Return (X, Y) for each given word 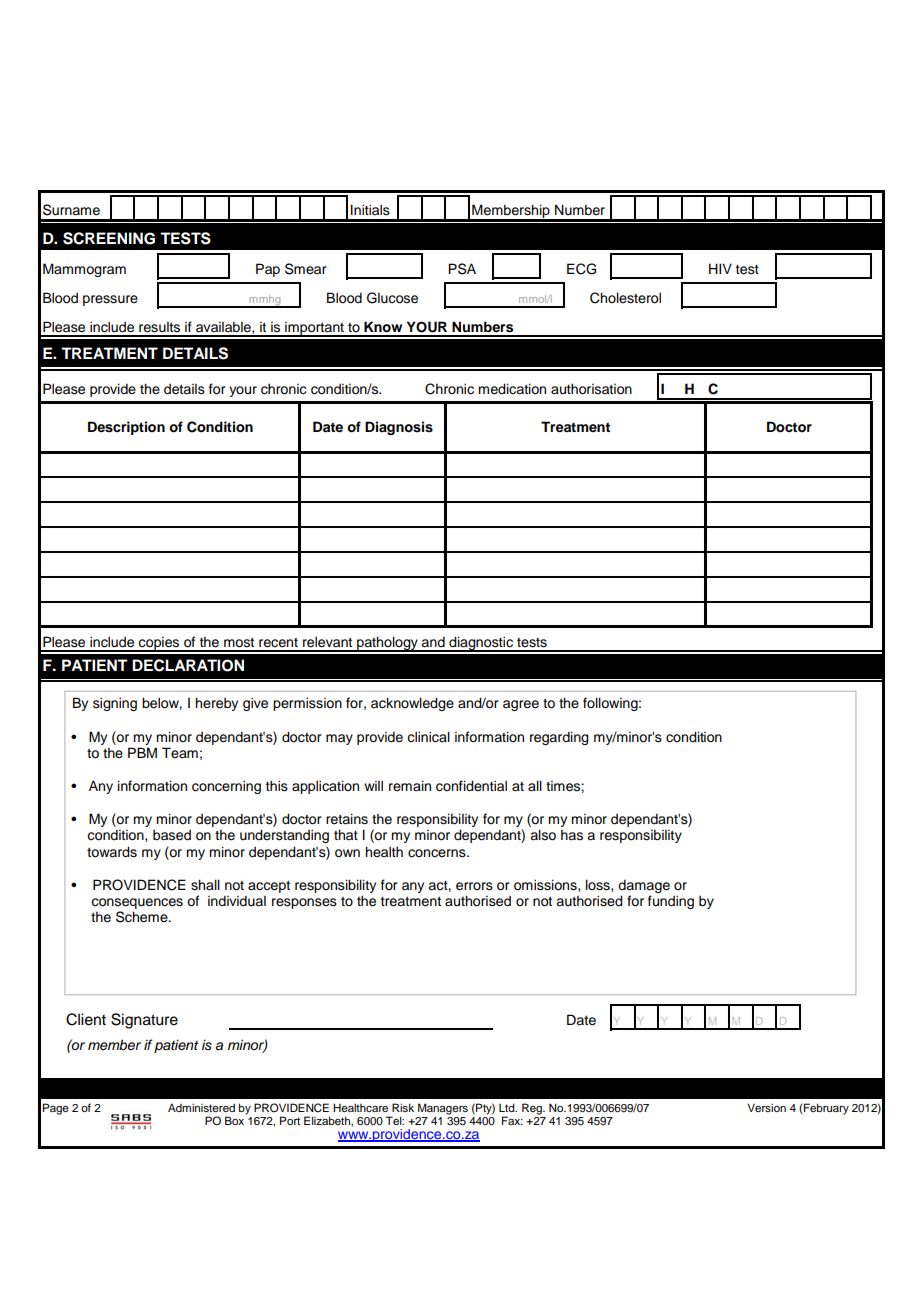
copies (159, 644)
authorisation (591, 389)
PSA (462, 269)
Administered (201, 1107)
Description (126, 428)
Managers (443, 1109)
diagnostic (481, 644)
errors (474, 886)
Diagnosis (399, 428)
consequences (137, 903)
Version (766, 1107)
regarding (559, 738)
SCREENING (109, 238)
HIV (720, 268)
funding (671, 902)
